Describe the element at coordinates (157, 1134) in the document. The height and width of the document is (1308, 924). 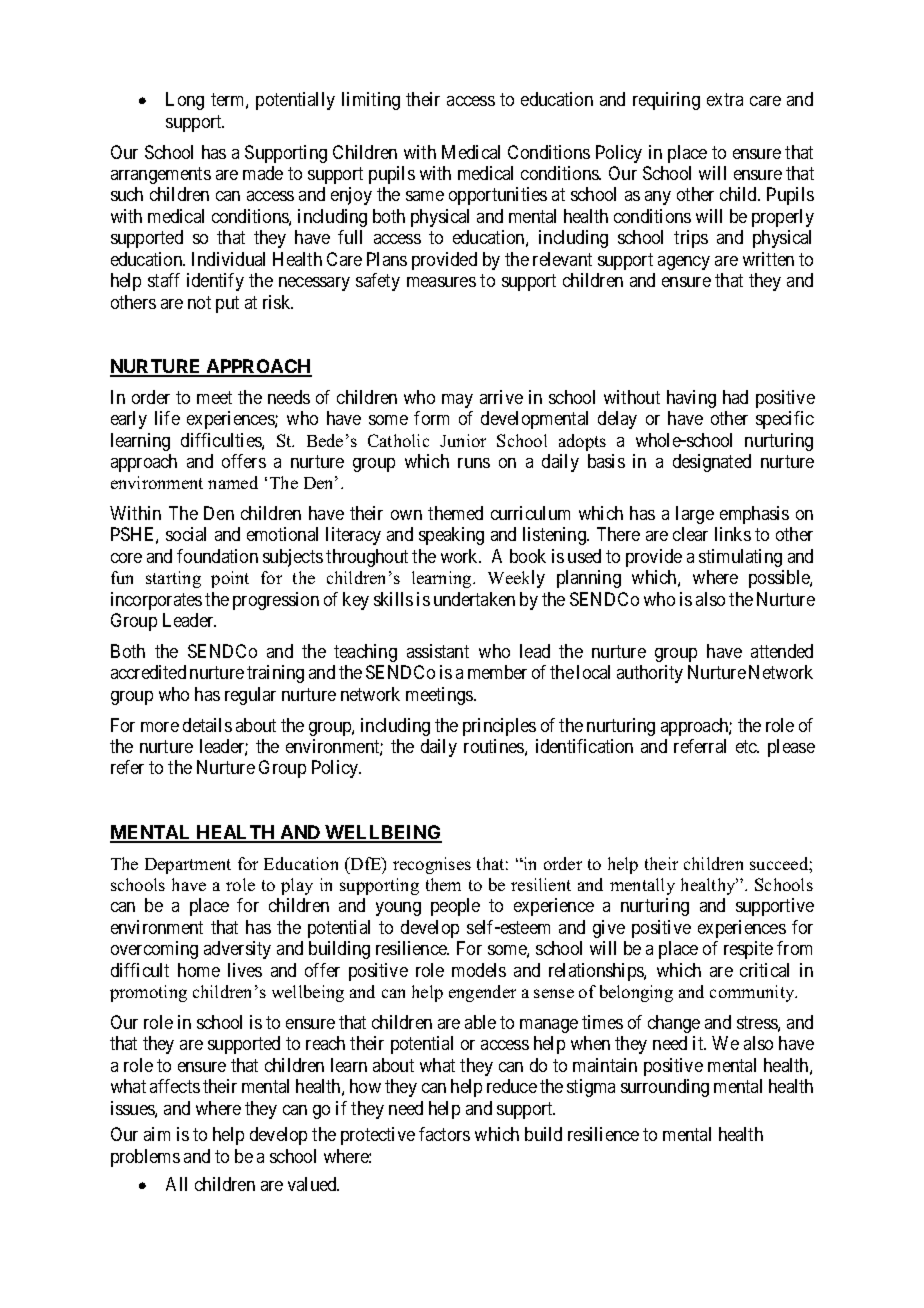
I see `aim` at that location.
